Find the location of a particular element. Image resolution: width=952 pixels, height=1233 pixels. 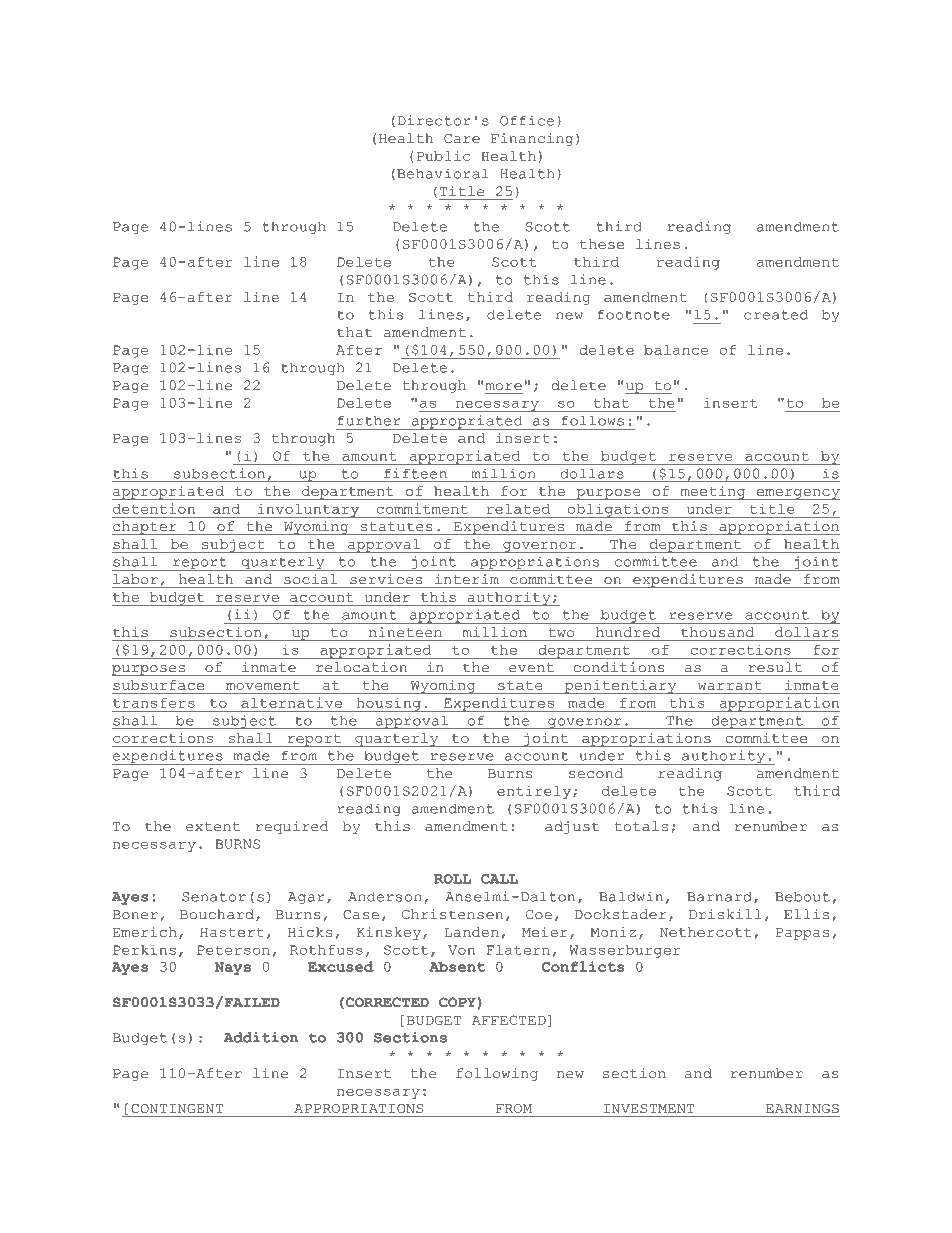

Public is located at coordinates (443, 156).
